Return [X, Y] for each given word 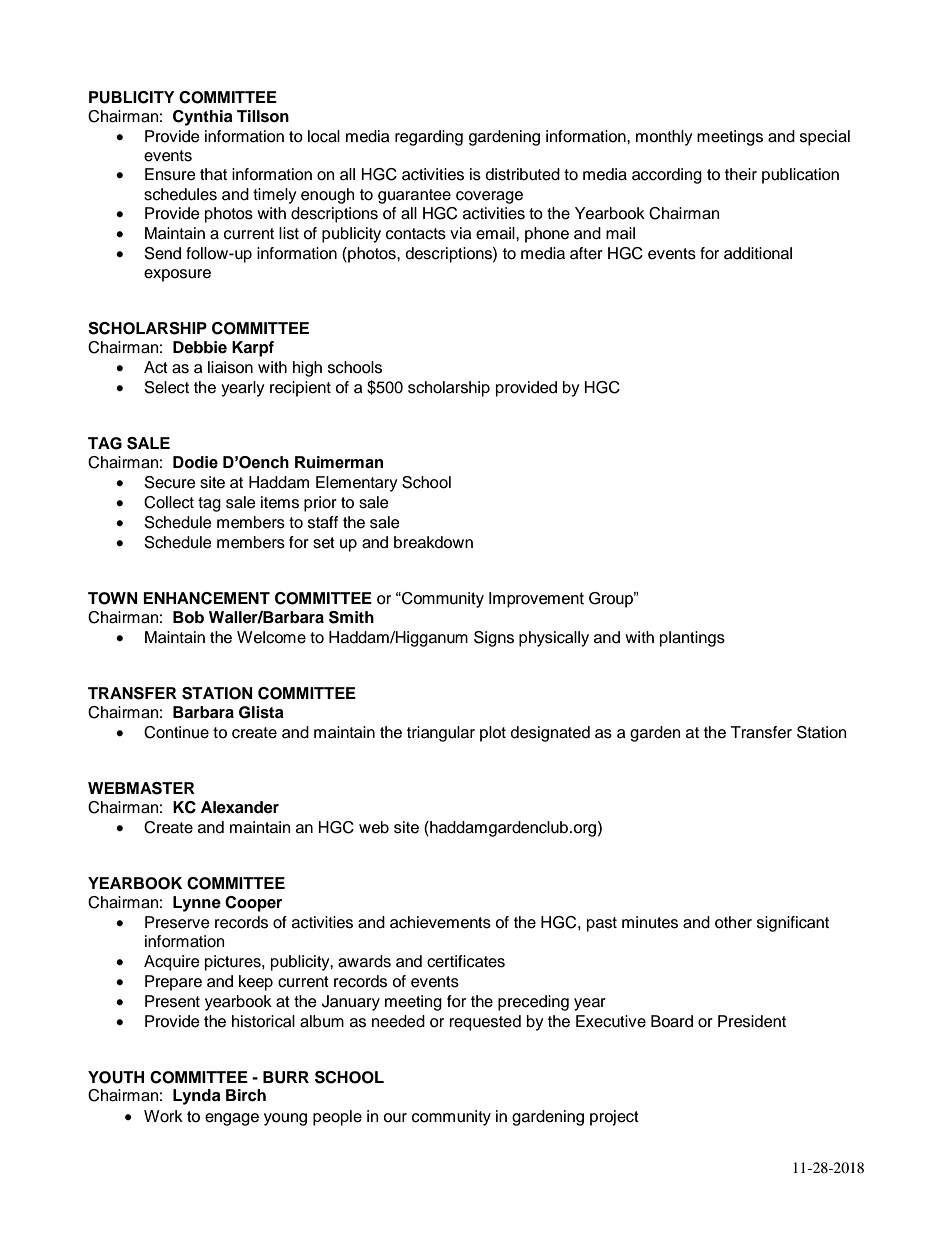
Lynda [197, 1097]
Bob [188, 617]
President [752, 1021]
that [213, 174]
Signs [494, 639]
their [741, 174]
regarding [429, 138]
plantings [692, 639]
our [395, 1118]
